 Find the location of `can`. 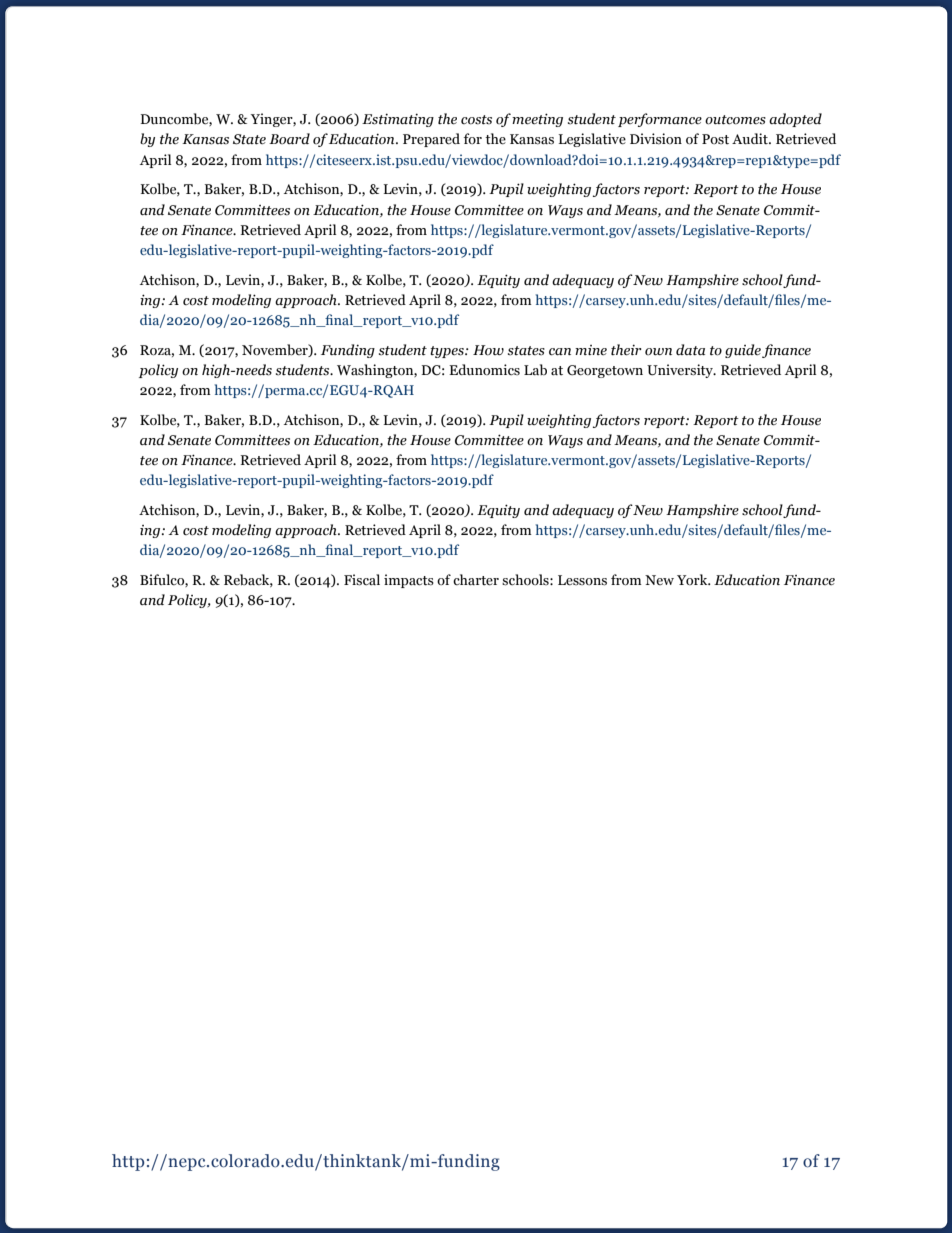

can is located at coordinates (560, 352).
